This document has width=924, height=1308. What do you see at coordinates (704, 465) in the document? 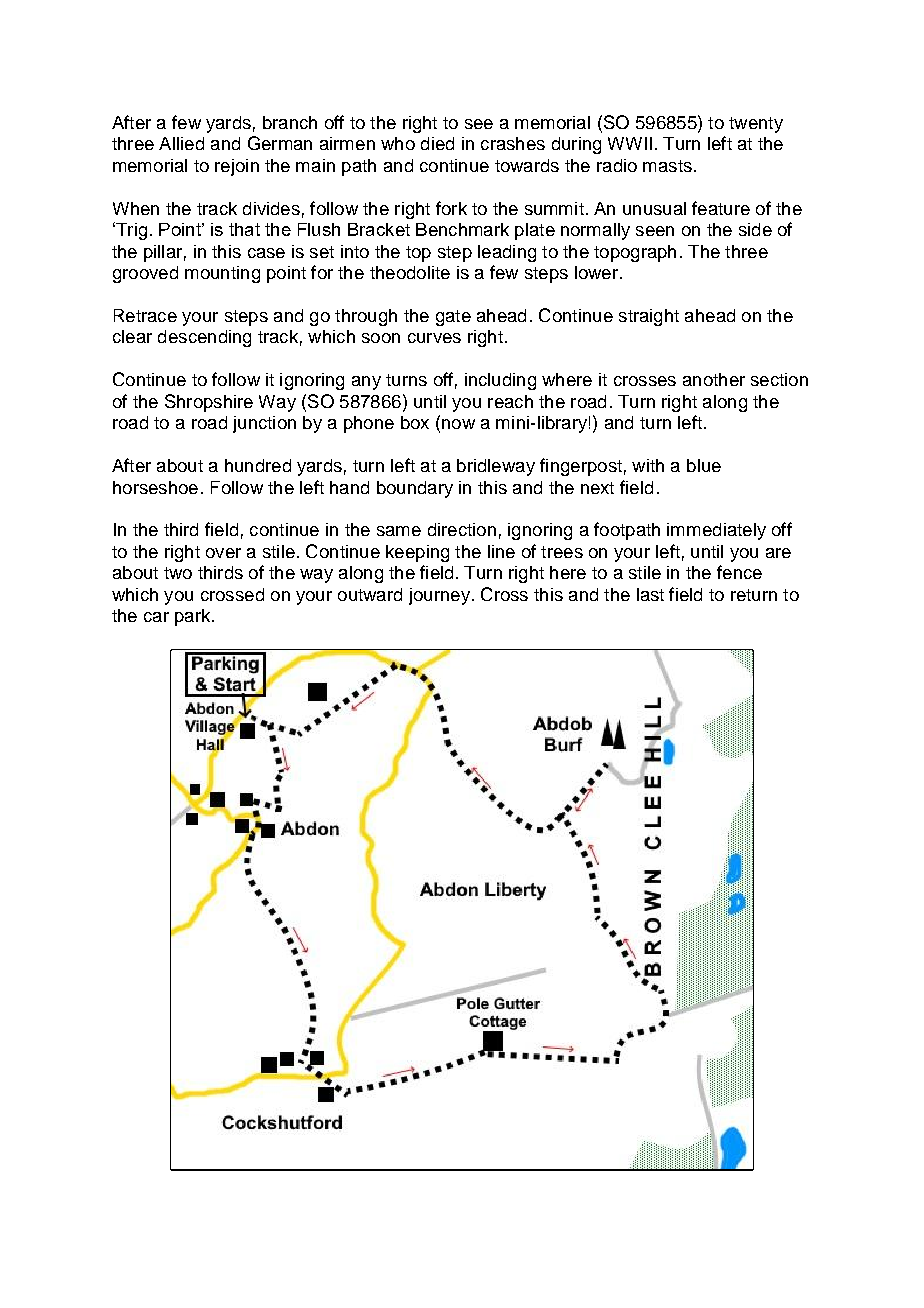
I see `blue` at bounding box center [704, 465].
